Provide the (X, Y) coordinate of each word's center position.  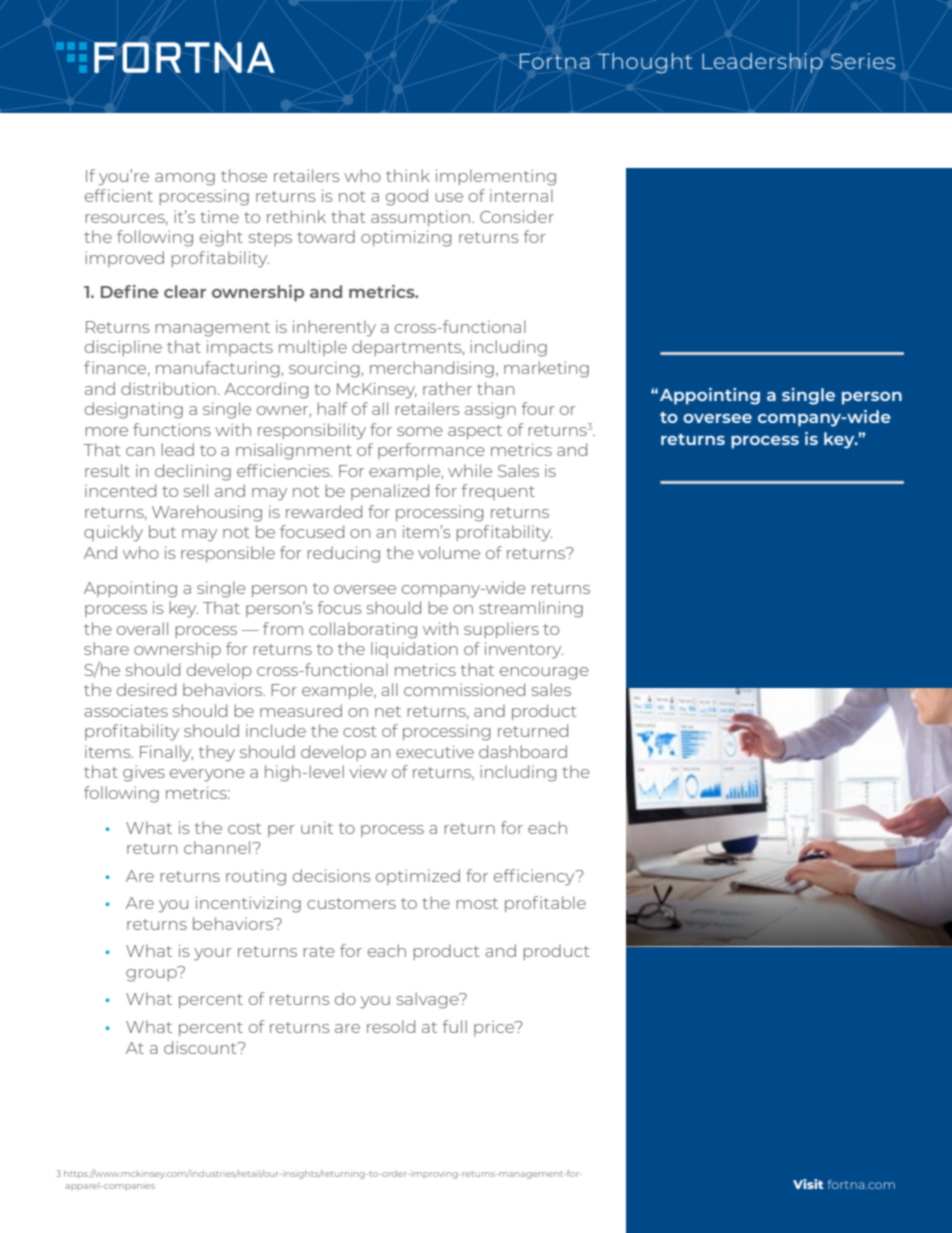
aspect (475, 432)
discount (201, 1047)
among (185, 179)
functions (172, 429)
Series (863, 61)
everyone (207, 775)
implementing (496, 177)
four (538, 408)
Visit (808, 1184)
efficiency (535, 877)
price (495, 1028)
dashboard (523, 751)
